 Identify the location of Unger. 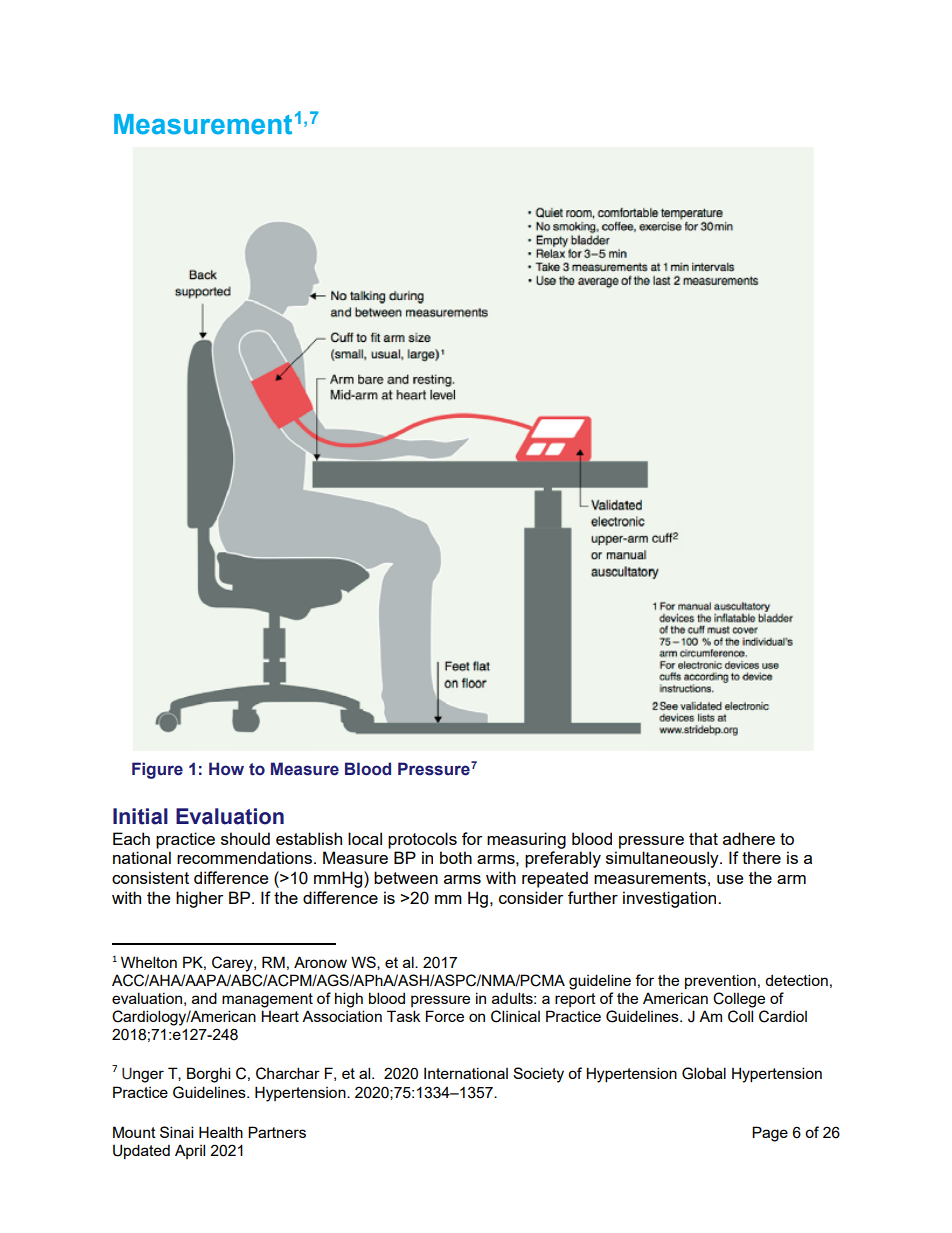
(143, 1075).
